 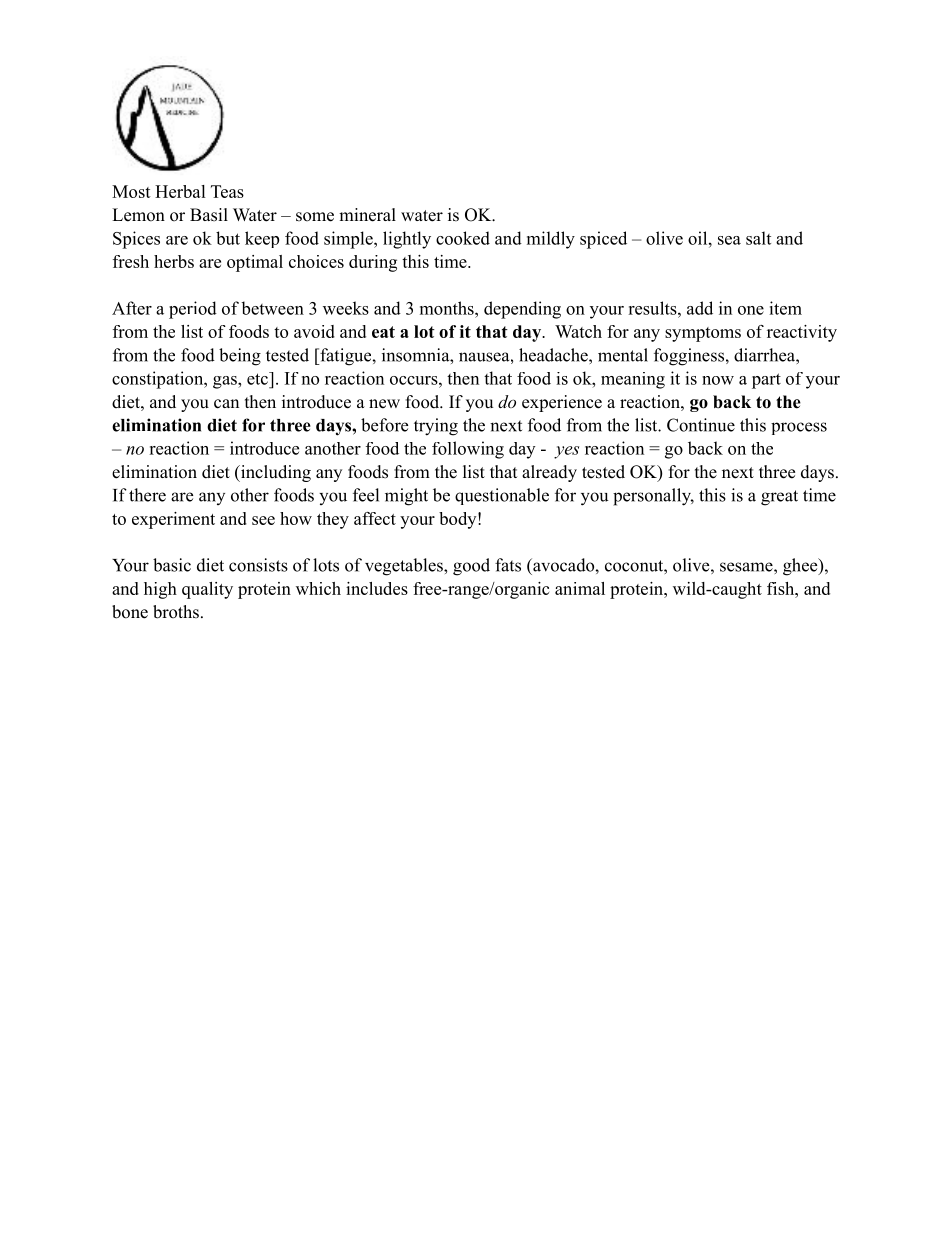 What do you see at coordinates (700, 308) in the screenshot?
I see `add` at bounding box center [700, 308].
